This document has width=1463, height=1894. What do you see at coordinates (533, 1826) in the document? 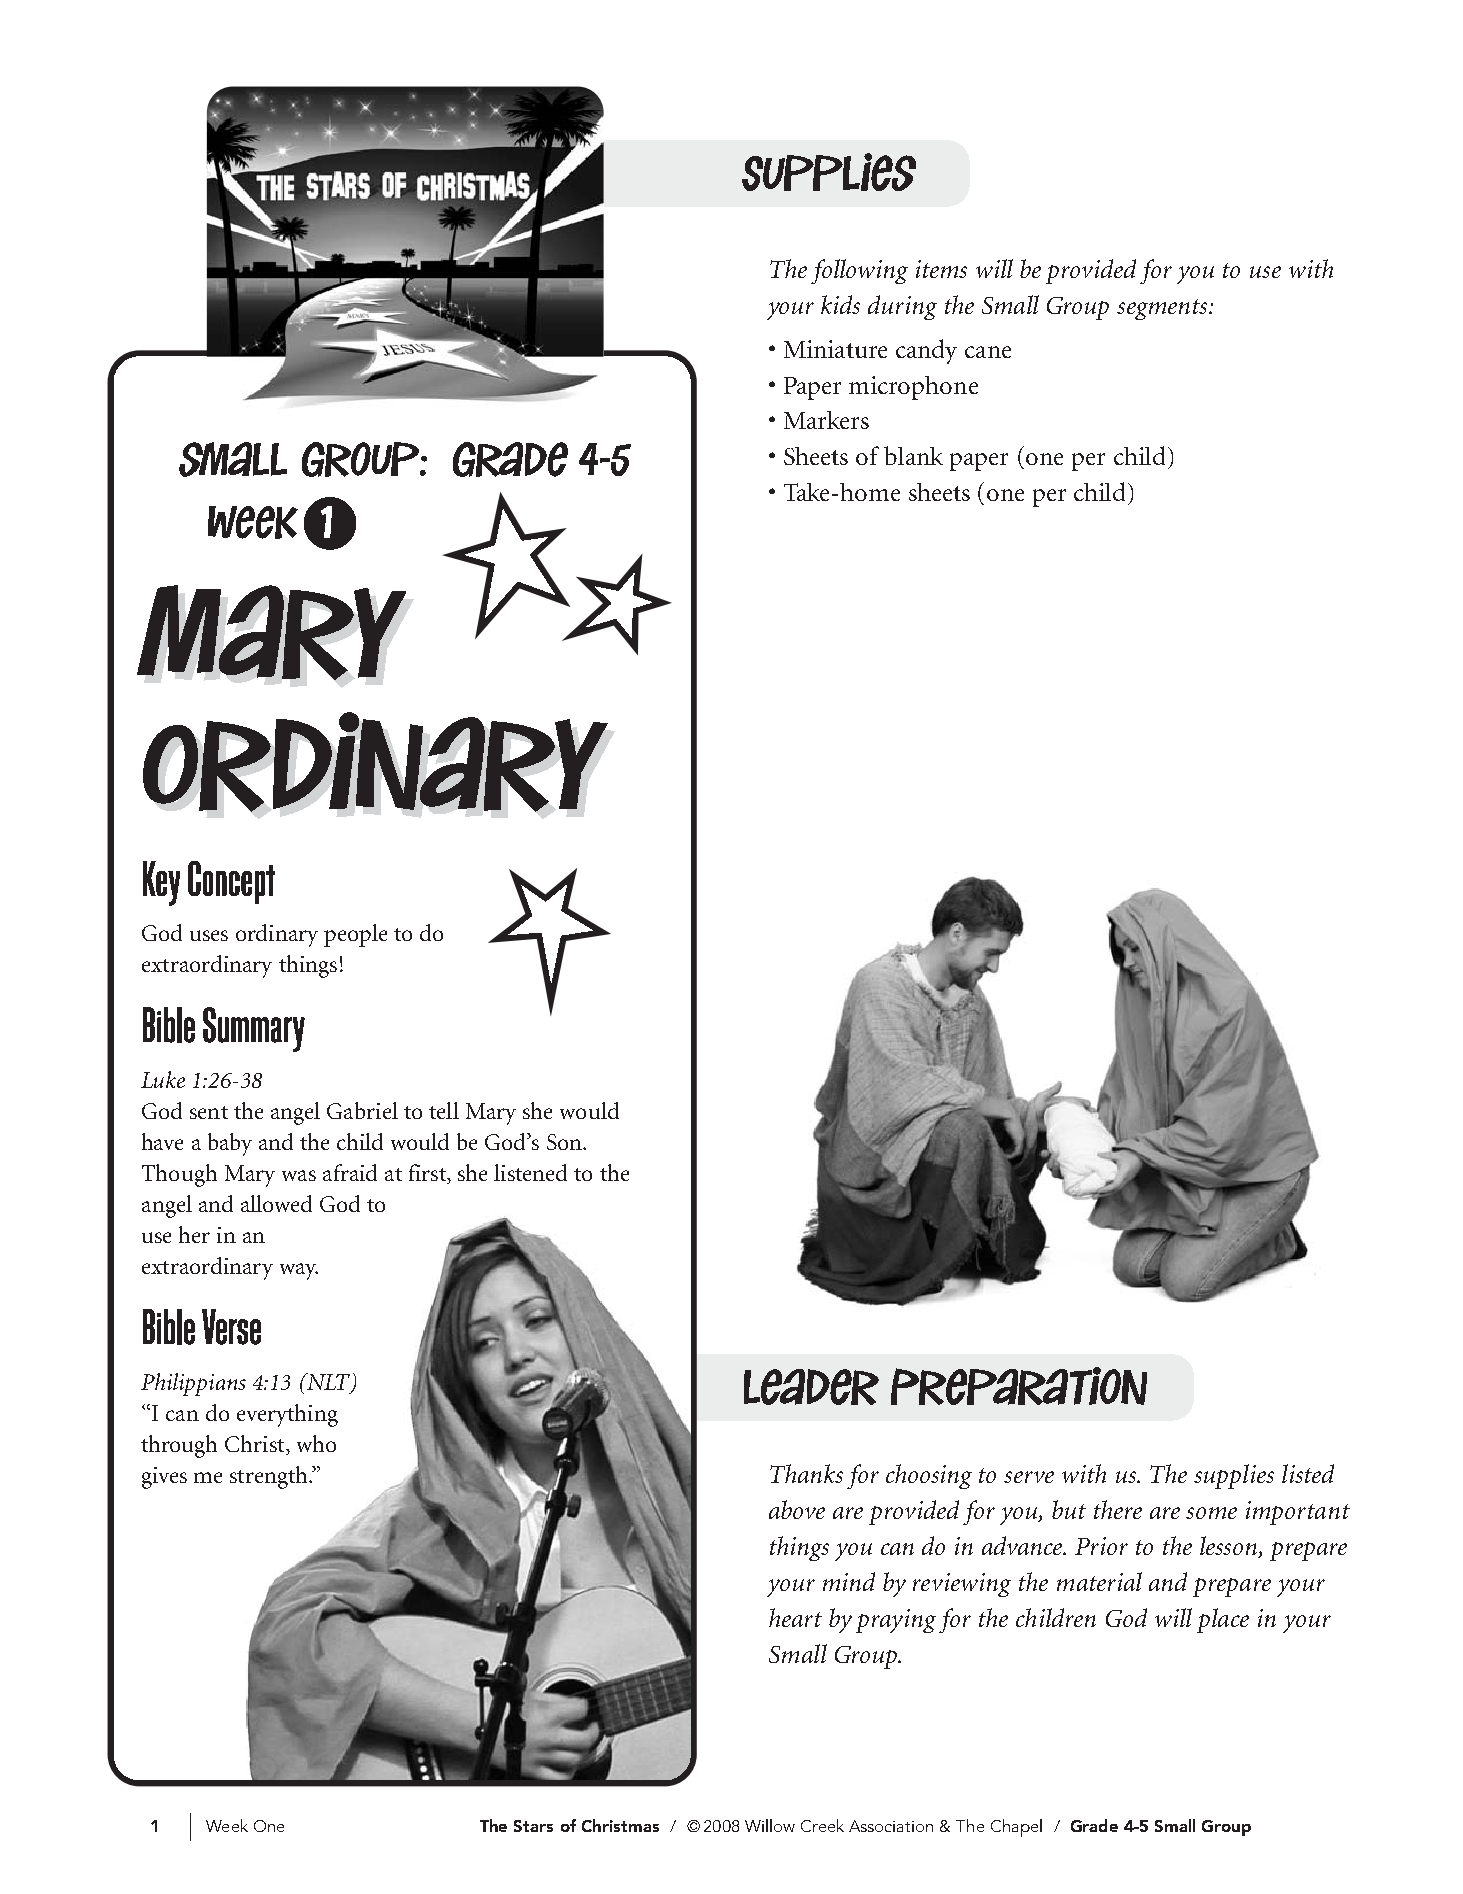
I see `Stars` at bounding box center [533, 1826].
